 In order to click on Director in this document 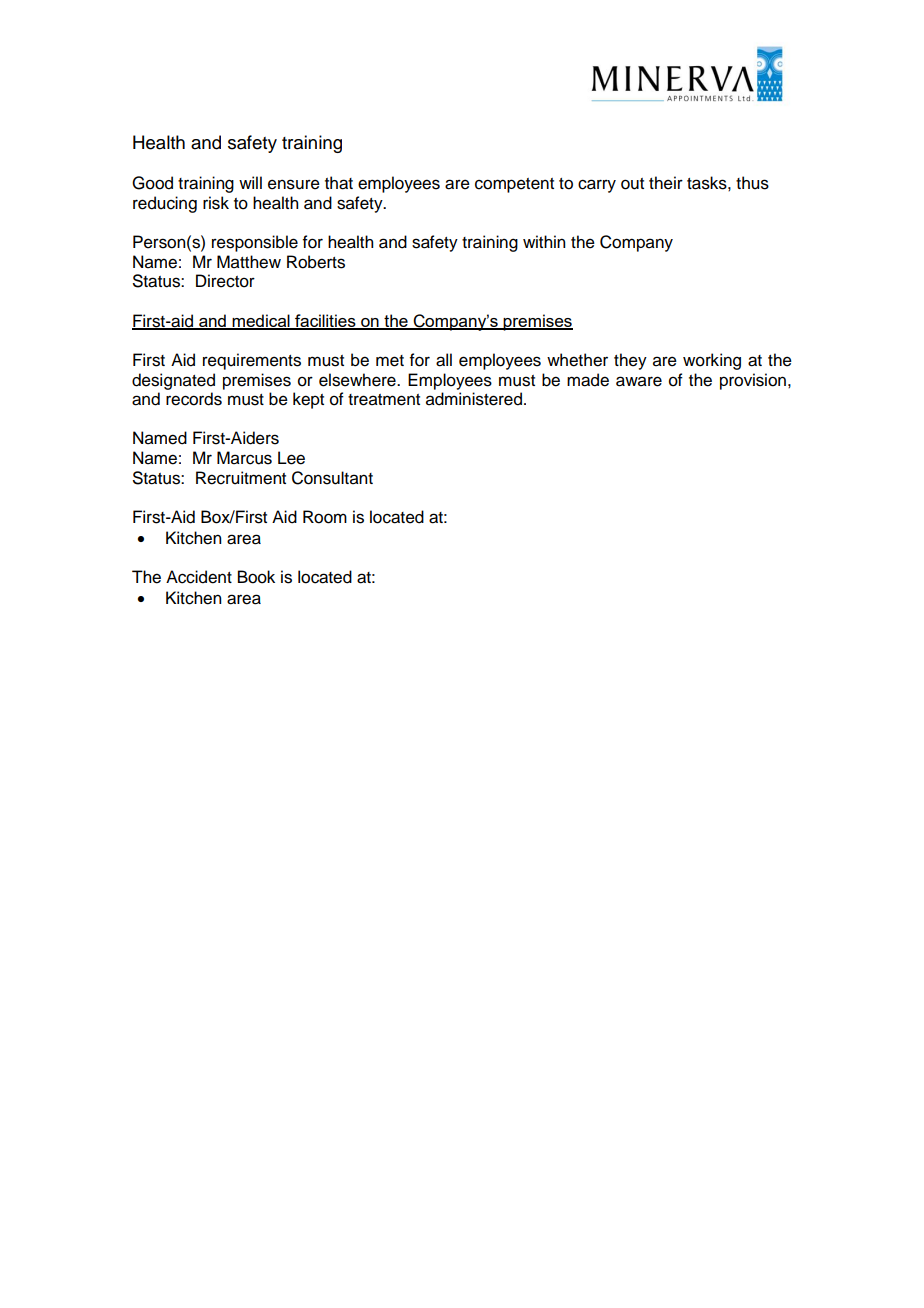, I will do `click(225, 281)`.
